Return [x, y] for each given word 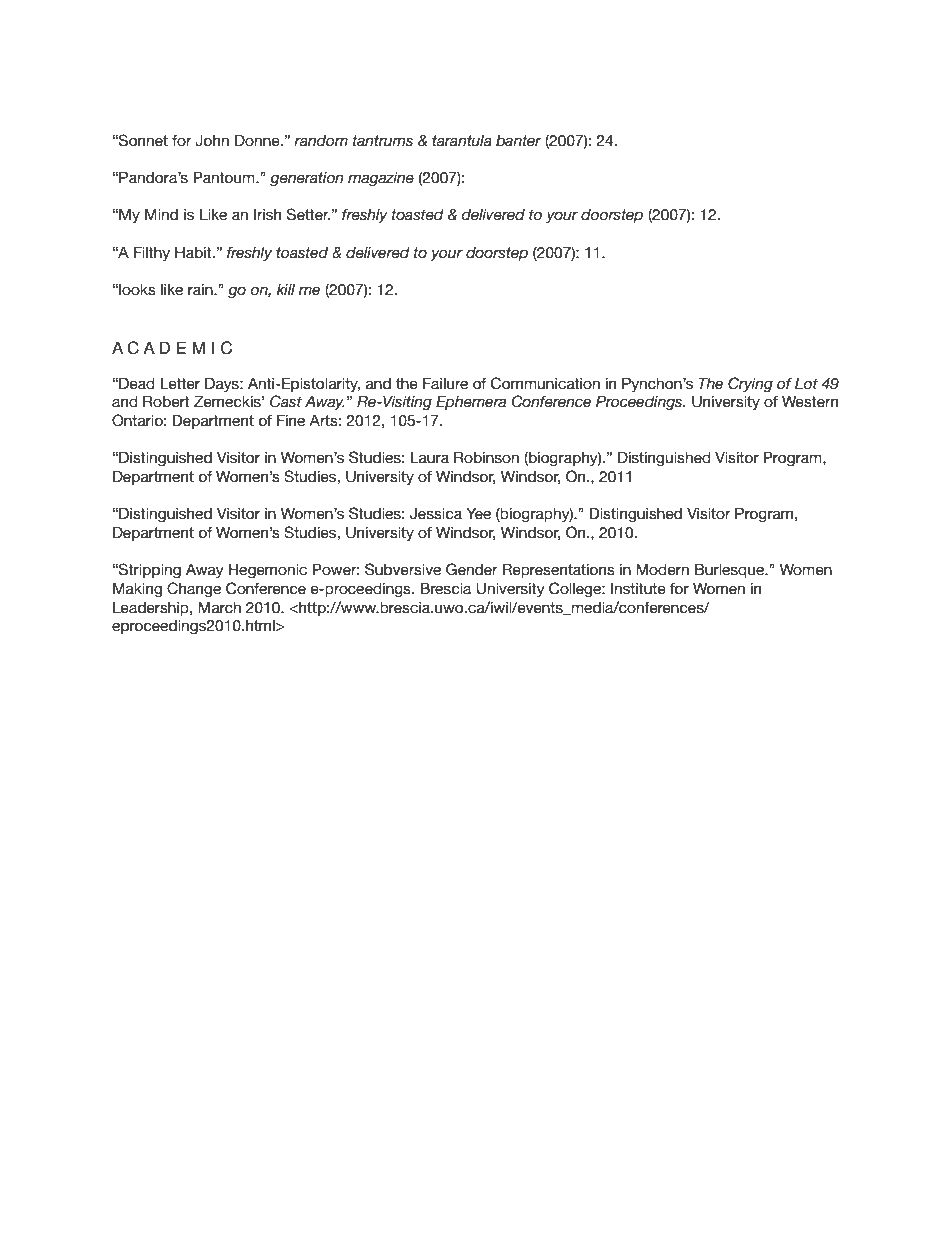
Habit [194, 252]
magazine [381, 179]
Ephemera [471, 402]
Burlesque [731, 570]
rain [201, 290]
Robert [166, 401]
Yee [478, 513]
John [212, 140]
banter [518, 141]
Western [810, 401]
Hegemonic [268, 571]
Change [194, 589]
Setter [308, 214]
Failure [445, 383]
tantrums [383, 141]
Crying [750, 384]
